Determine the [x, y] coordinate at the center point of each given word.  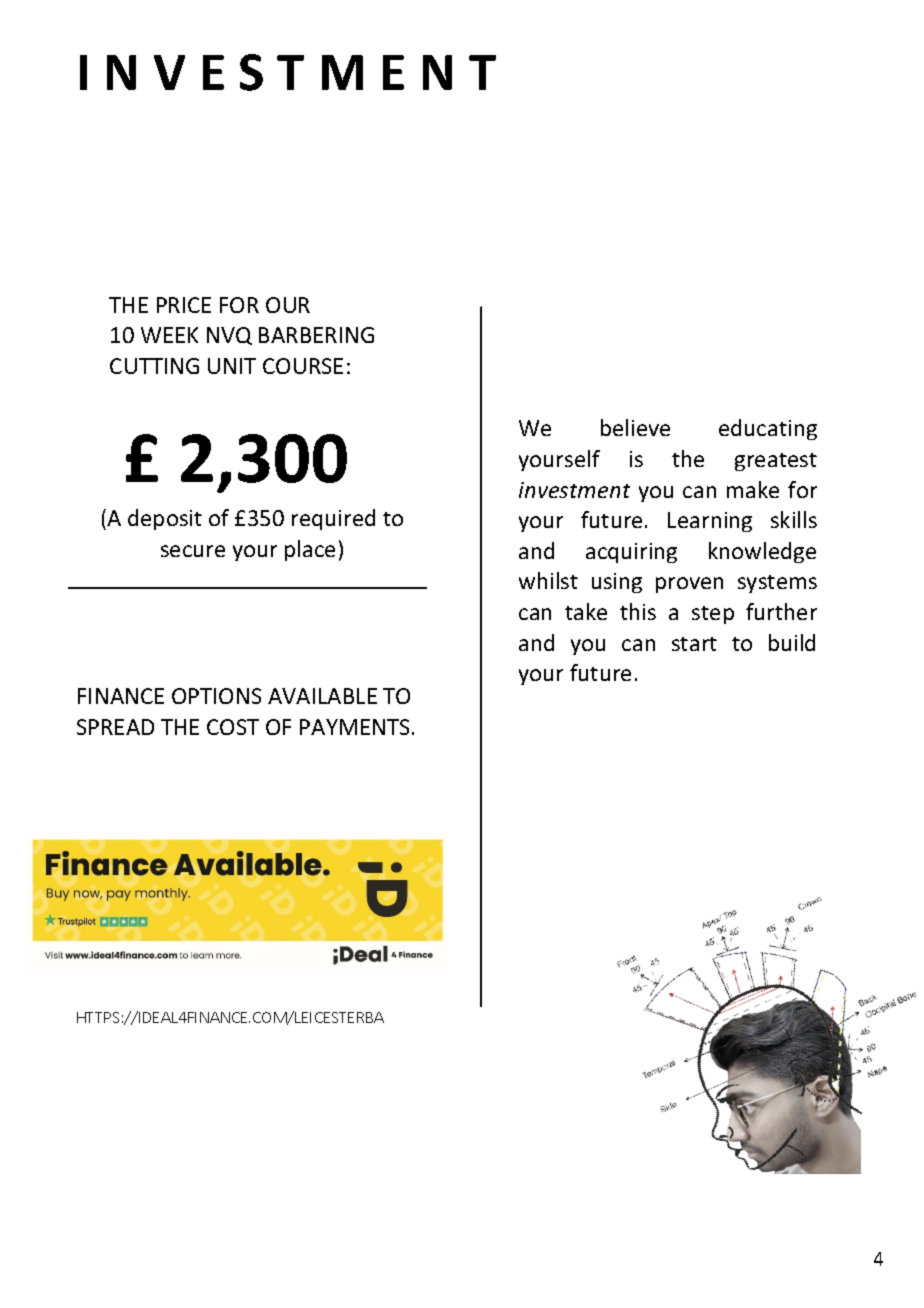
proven [689, 585]
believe [635, 427]
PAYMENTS [356, 727]
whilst [548, 580]
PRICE [184, 305]
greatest [776, 462]
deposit [165, 519]
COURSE [303, 366]
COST [233, 727]
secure [193, 551]
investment [574, 490]
